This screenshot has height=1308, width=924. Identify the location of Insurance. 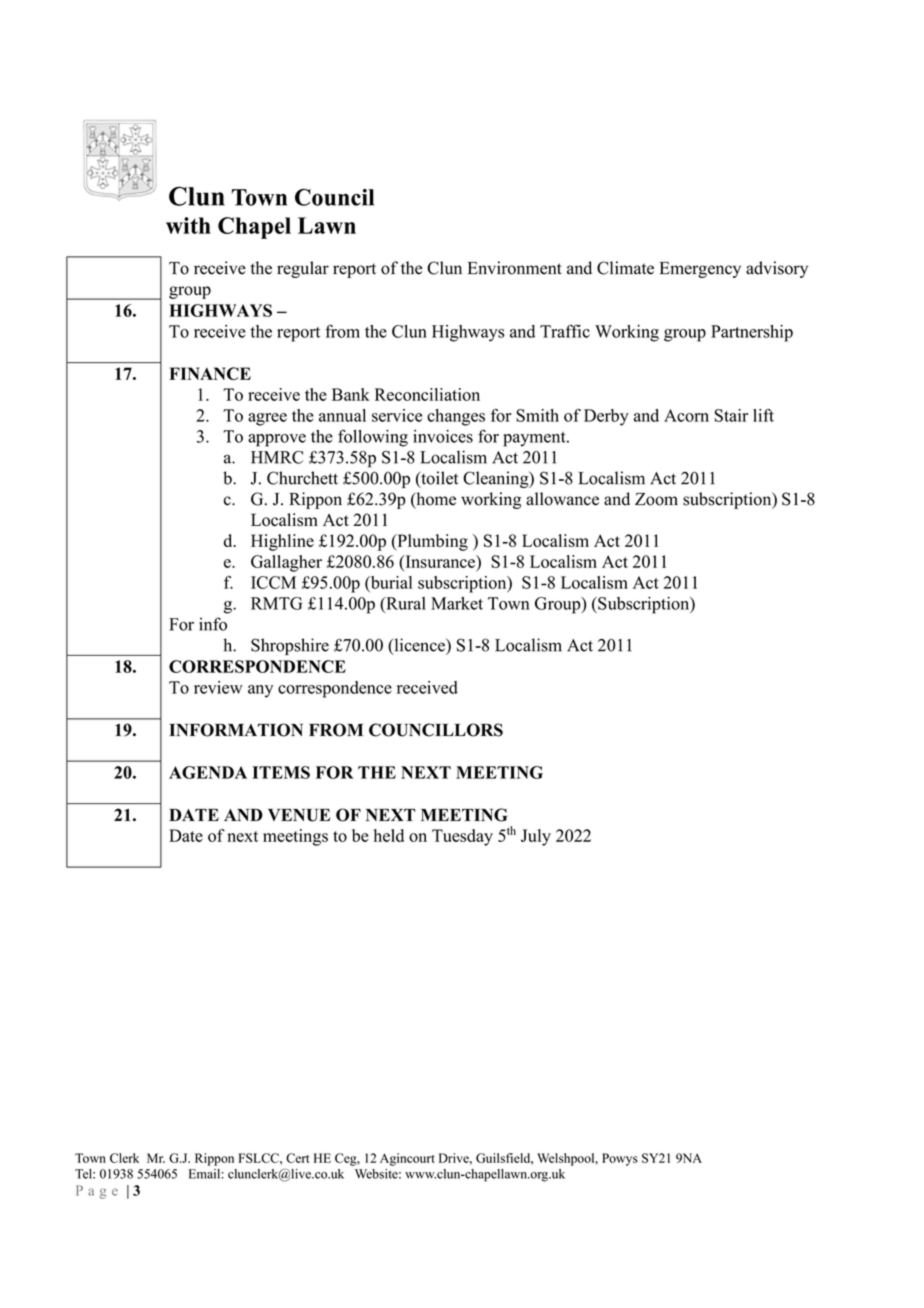
(440, 561).
